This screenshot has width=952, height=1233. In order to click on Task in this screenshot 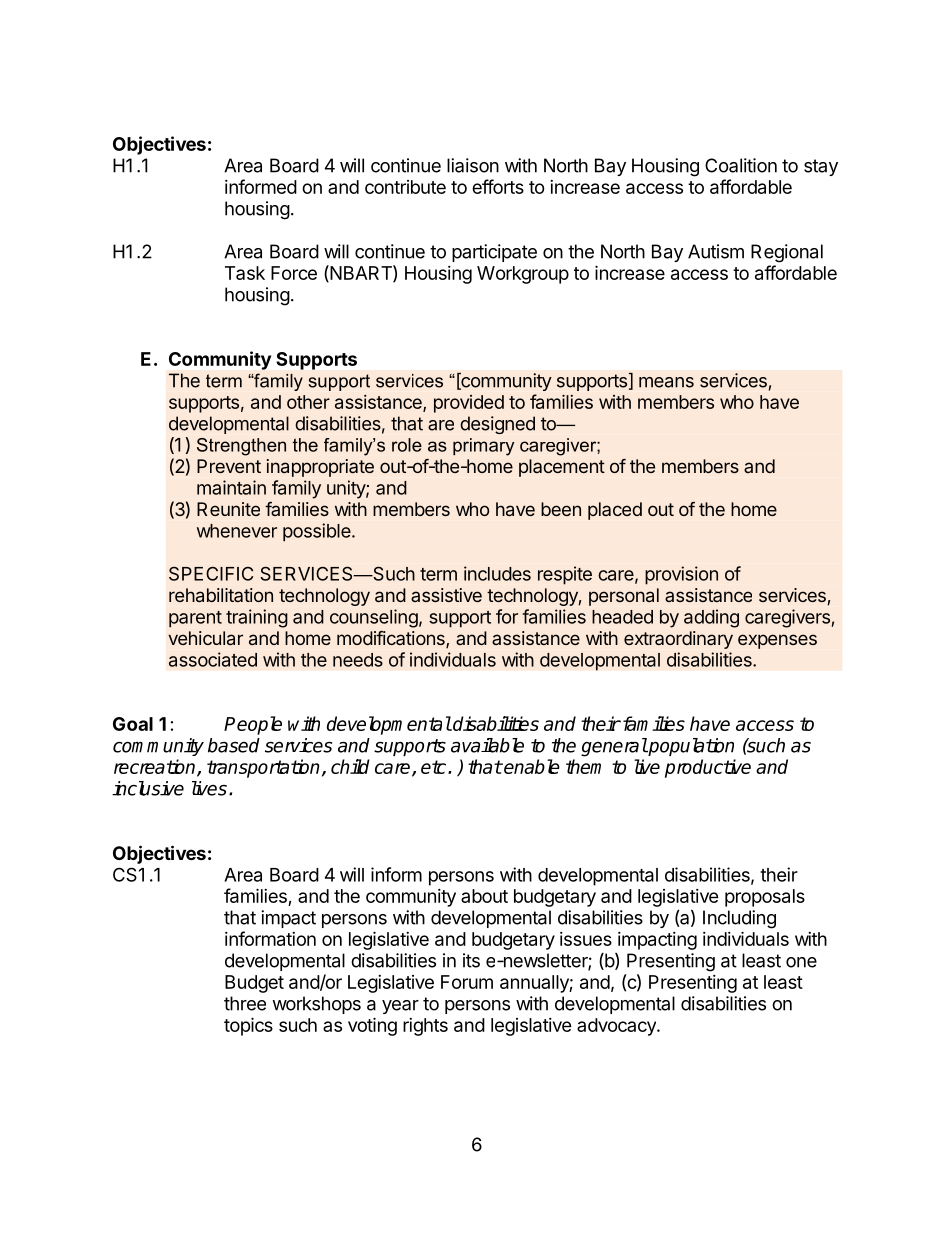, I will do `click(245, 273)`.
